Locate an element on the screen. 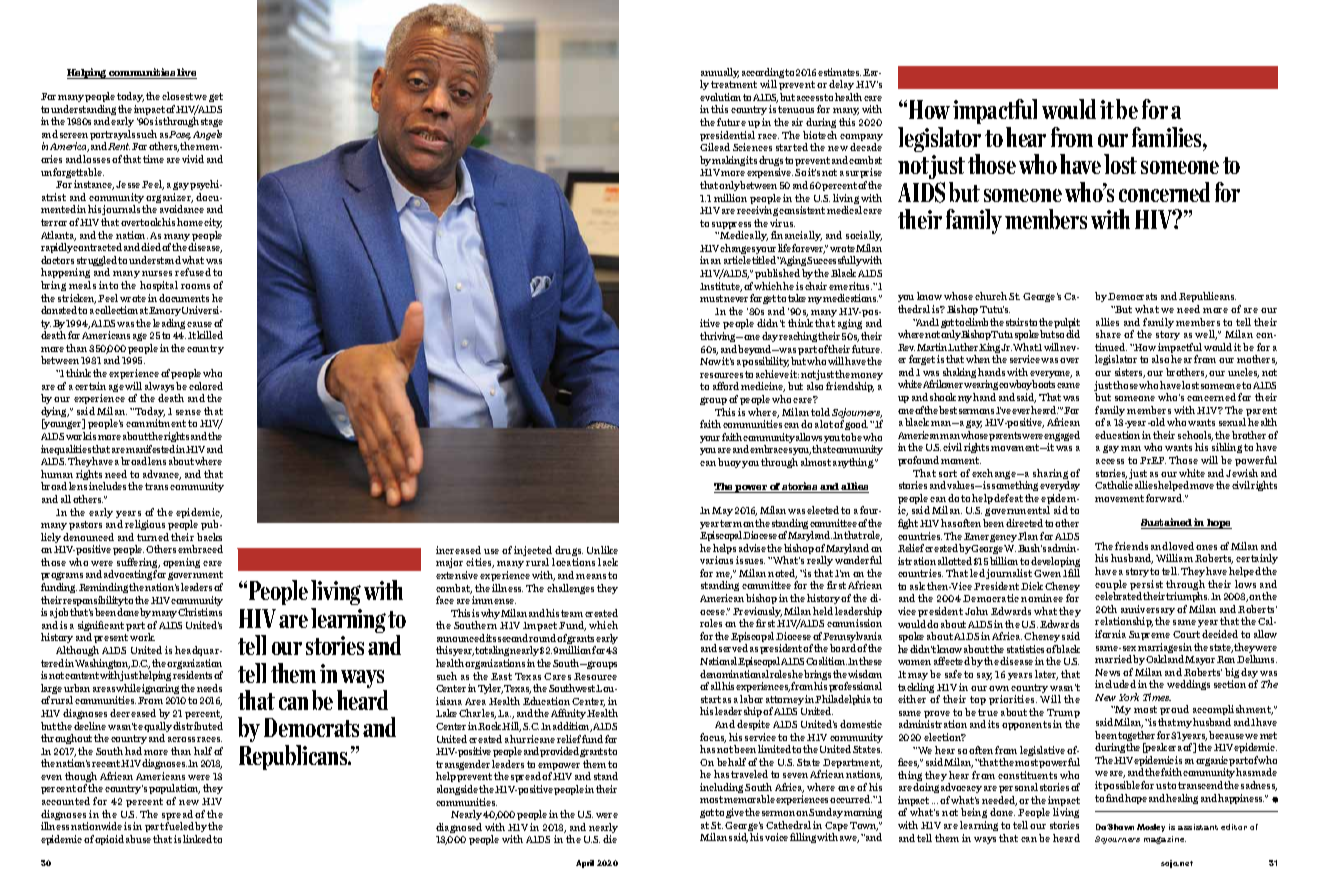  linked is located at coordinates (198, 839).
